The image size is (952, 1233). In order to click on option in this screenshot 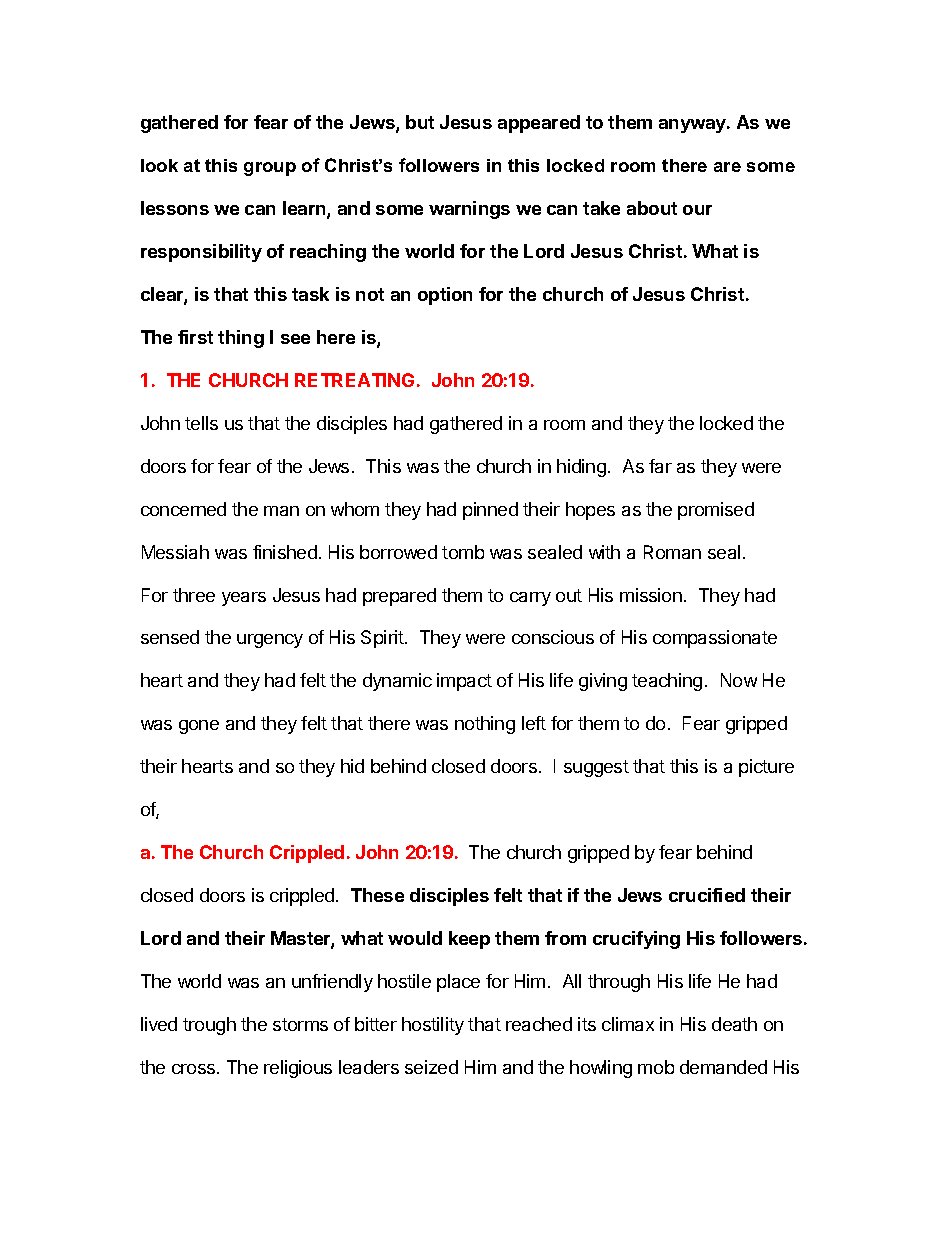, I will do `click(445, 296)`.
